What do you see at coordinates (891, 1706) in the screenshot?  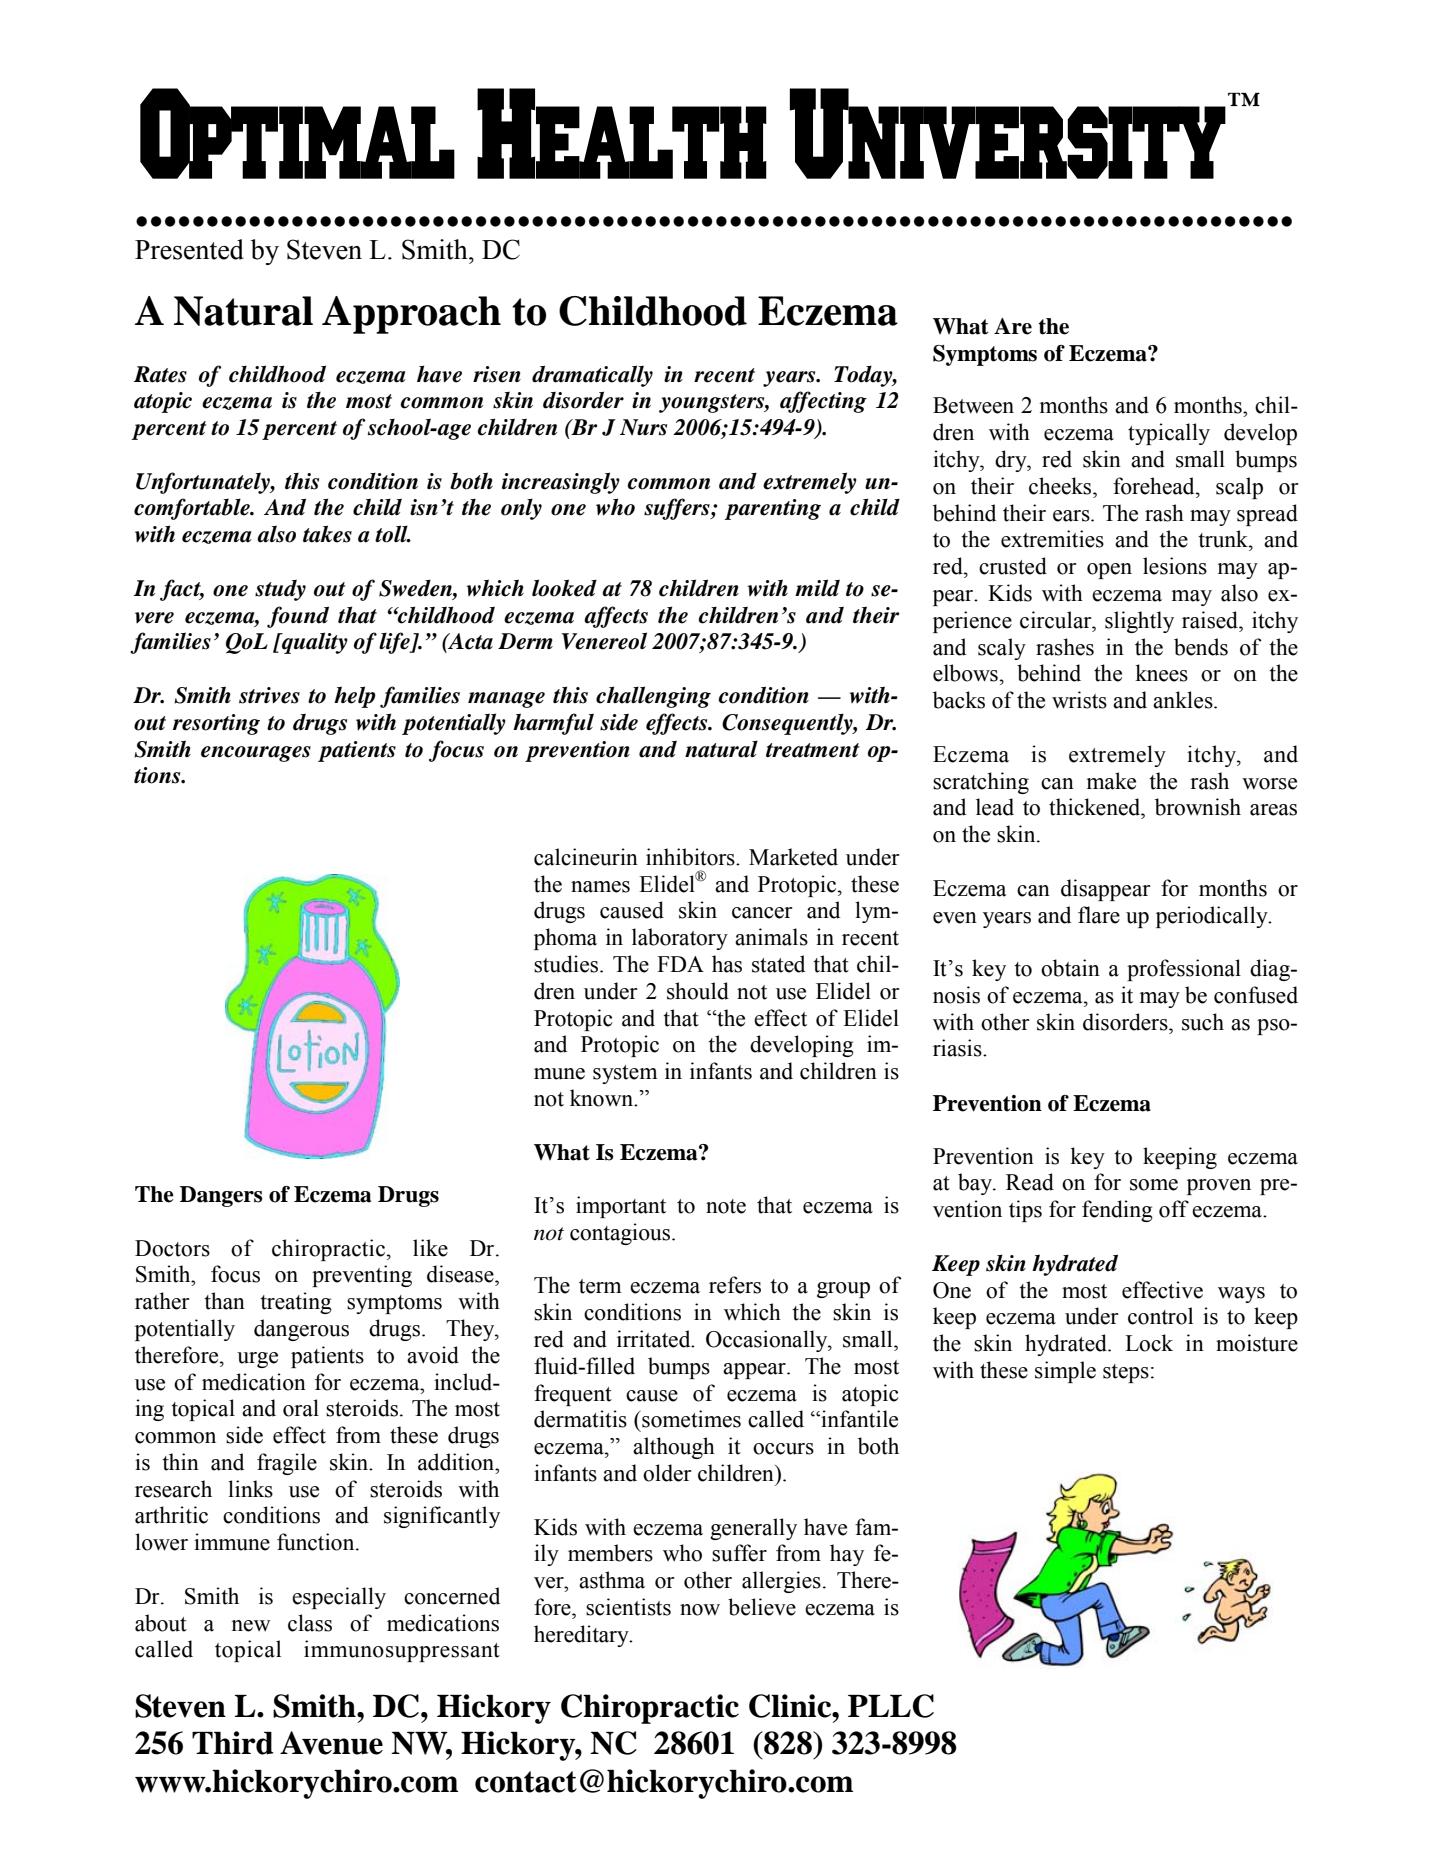 I see `PLLC` at bounding box center [891, 1706].
